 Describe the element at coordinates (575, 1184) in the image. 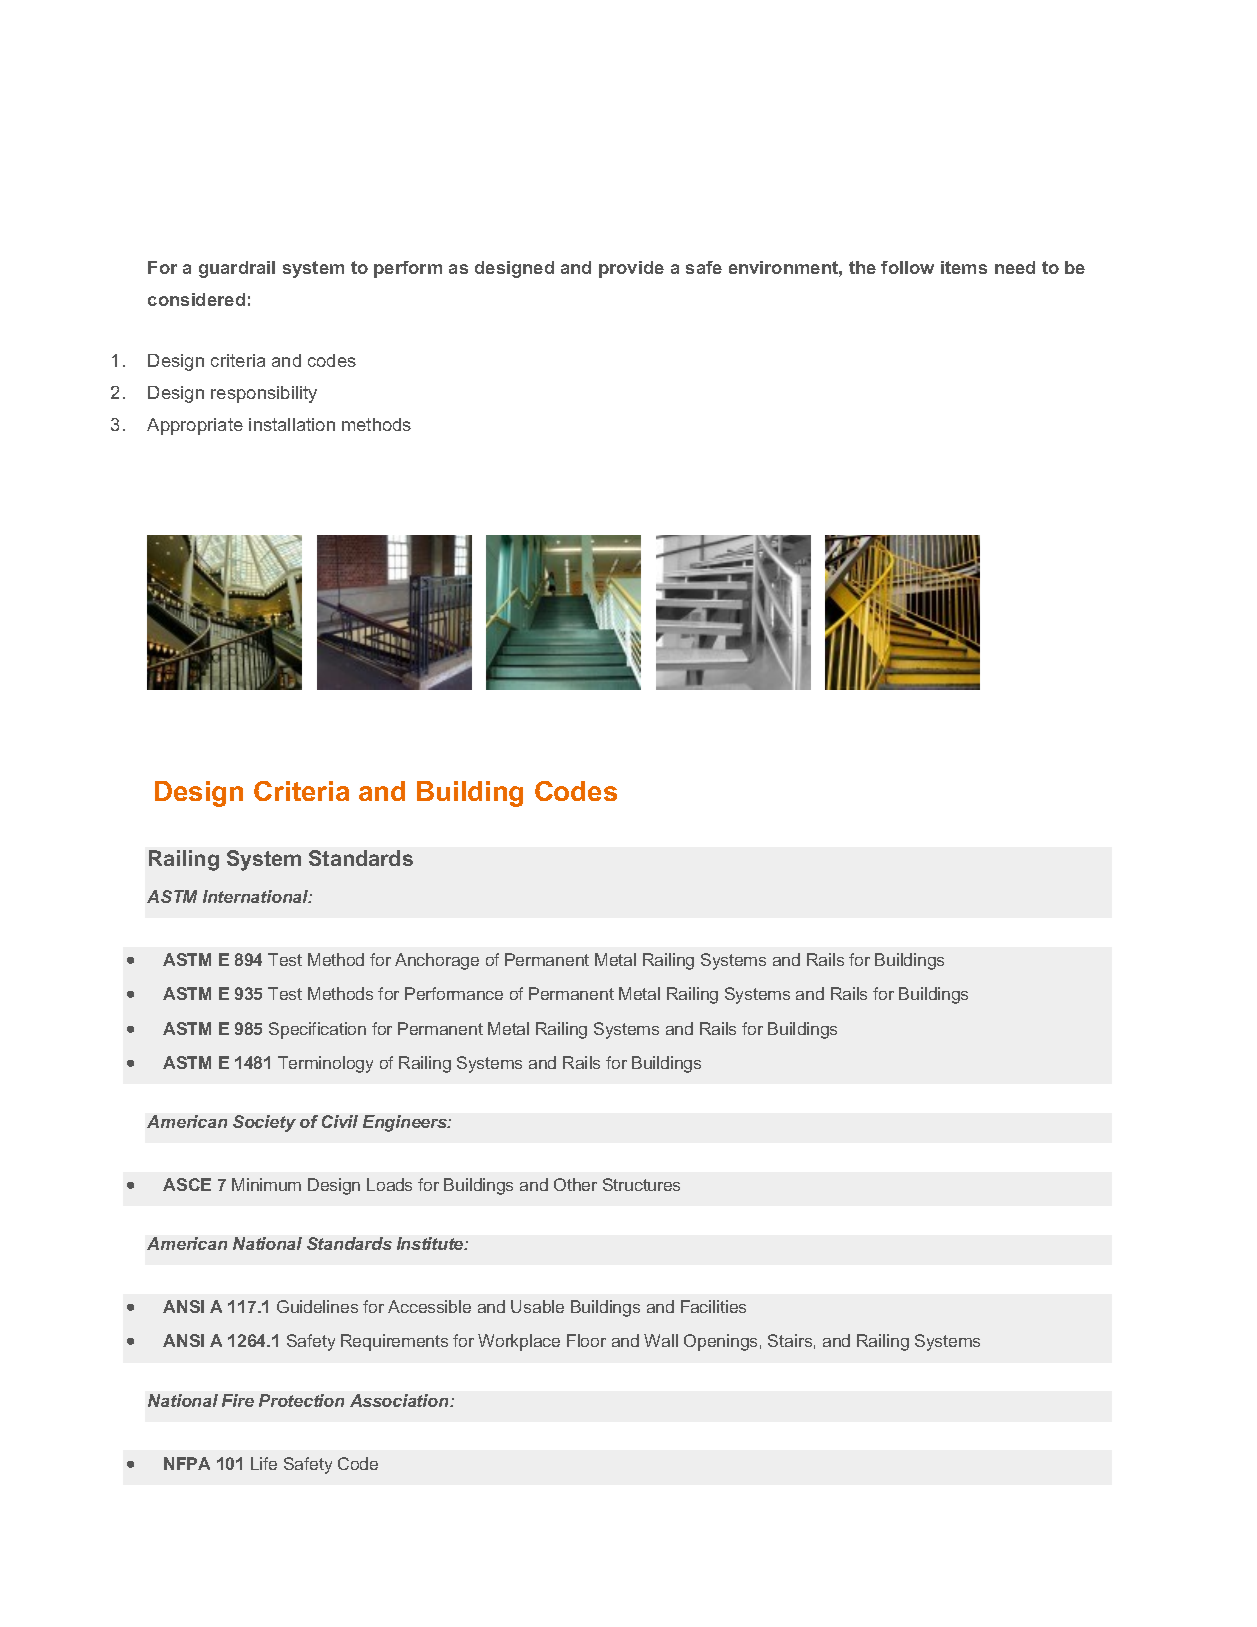

I see `Other` at that location.
